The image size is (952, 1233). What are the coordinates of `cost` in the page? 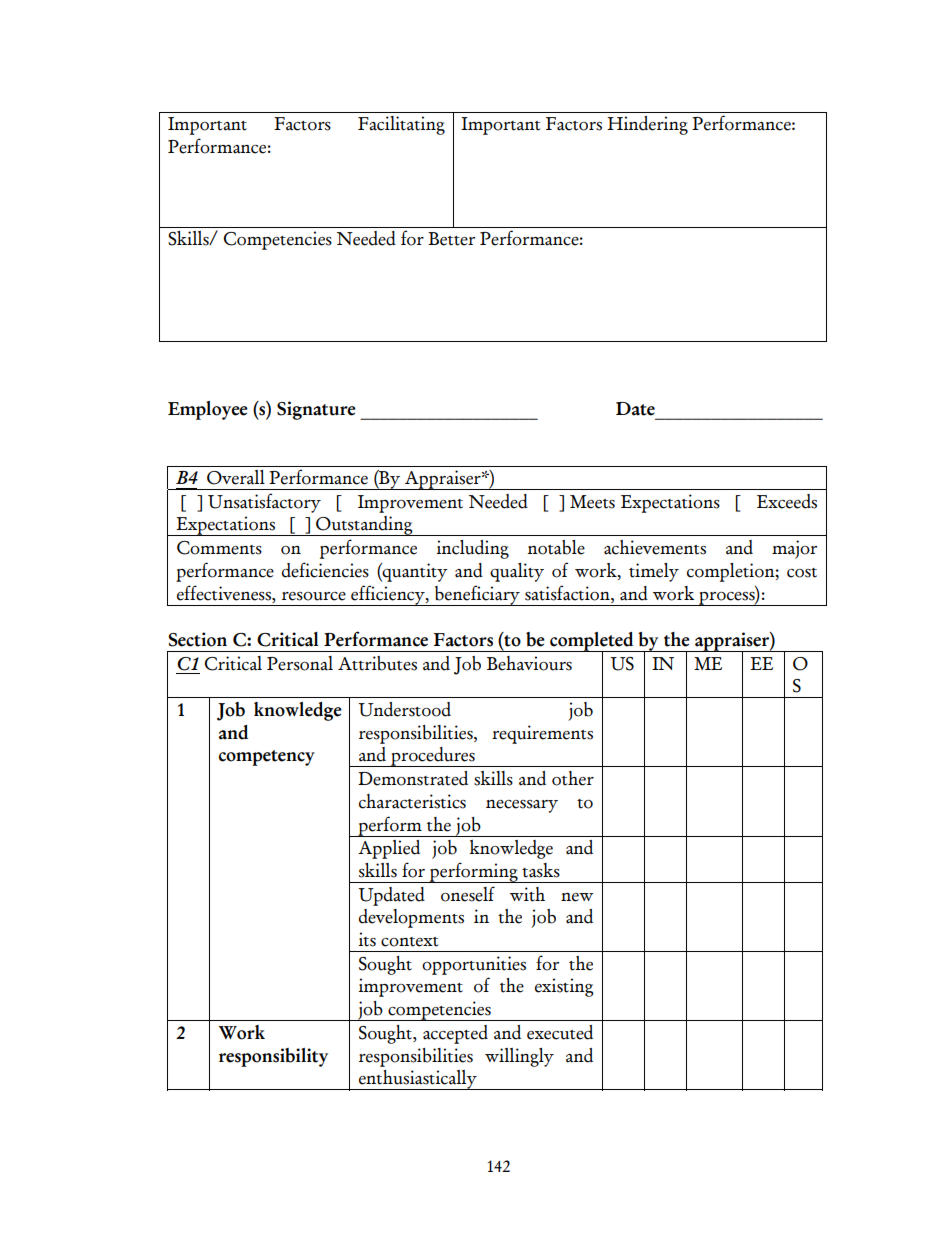 It's located at (802, 573).
